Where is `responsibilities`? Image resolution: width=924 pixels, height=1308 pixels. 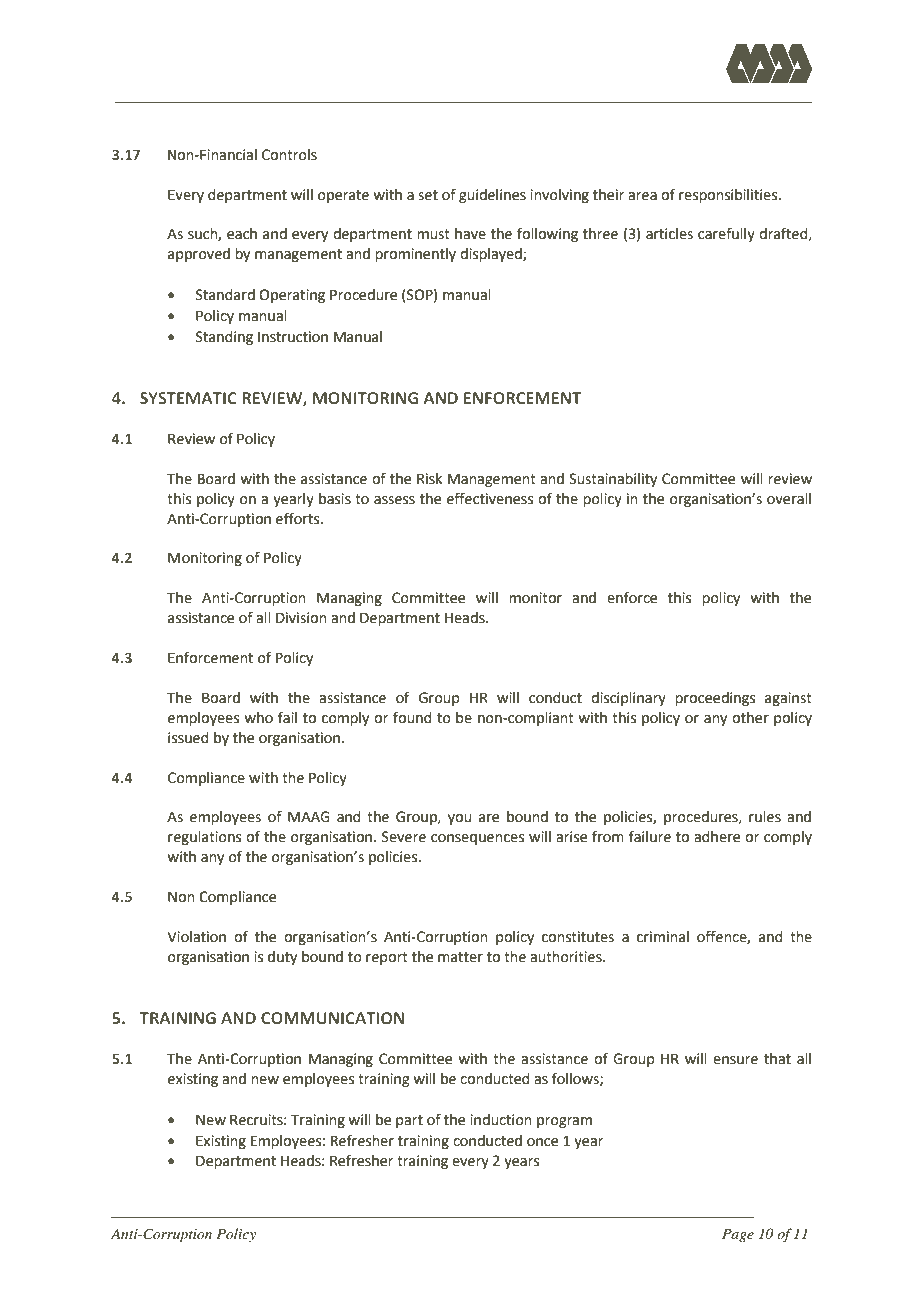 responsibilities is located at coordinates (729, 196).
